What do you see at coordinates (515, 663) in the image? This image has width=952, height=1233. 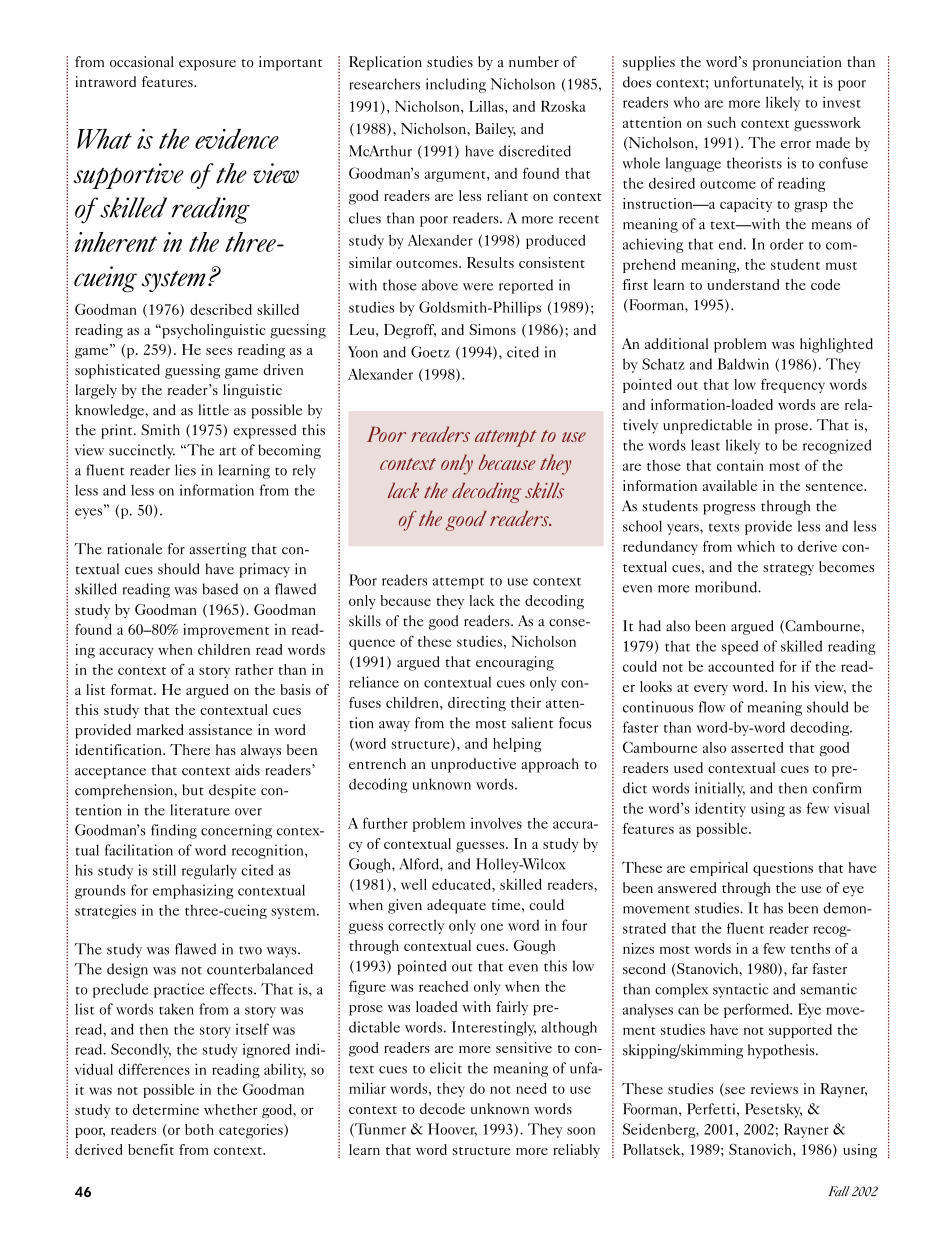 I see `encouraging` at bounding box center [515, 663].
